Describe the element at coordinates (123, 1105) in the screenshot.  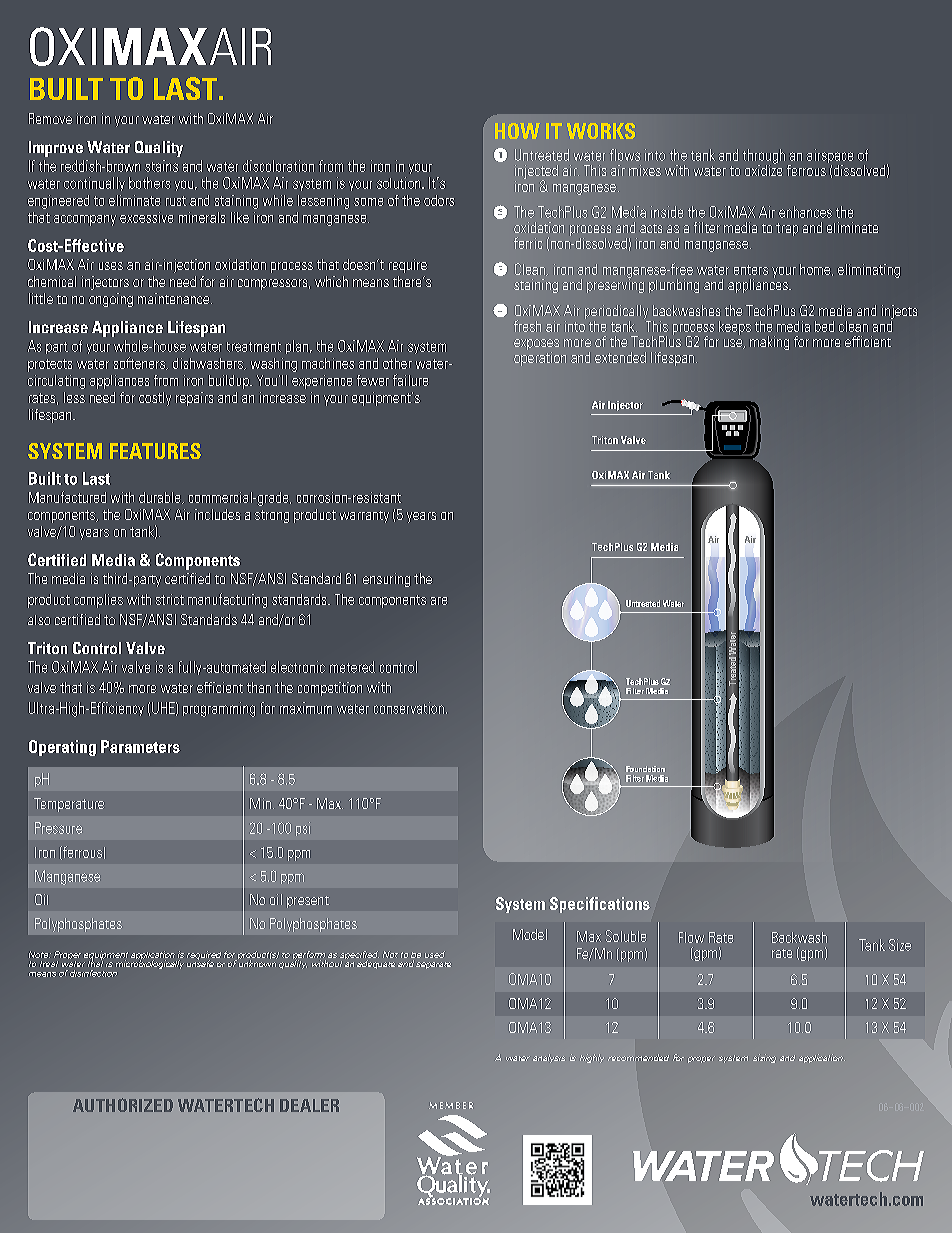
I see `AUTHORIZED` at that location.
